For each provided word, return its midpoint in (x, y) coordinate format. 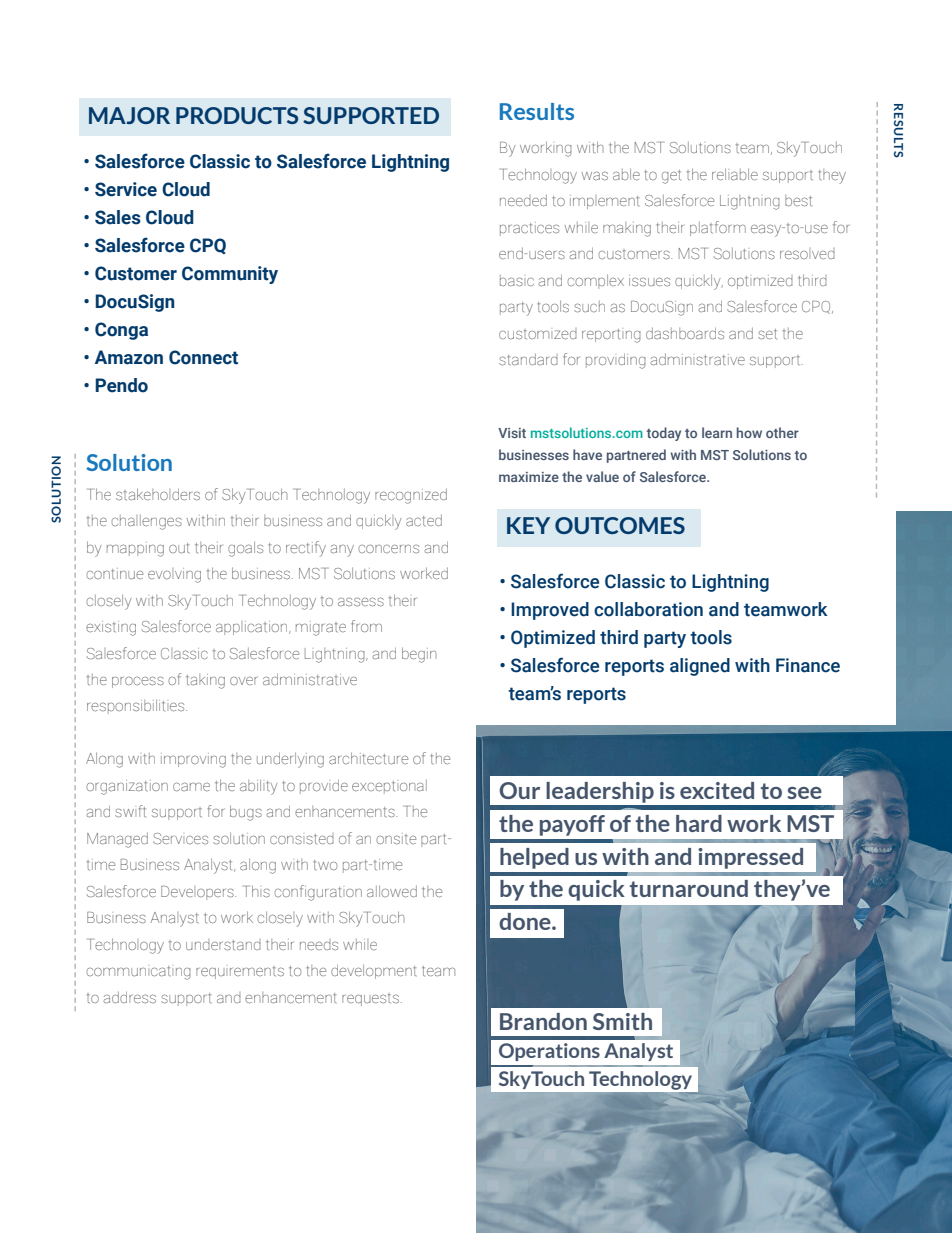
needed (523, 200)
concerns (389, 548)
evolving (174, 575)
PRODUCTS (237, 115)
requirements (240, 973)
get (671, 177)
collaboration (648, 609)
